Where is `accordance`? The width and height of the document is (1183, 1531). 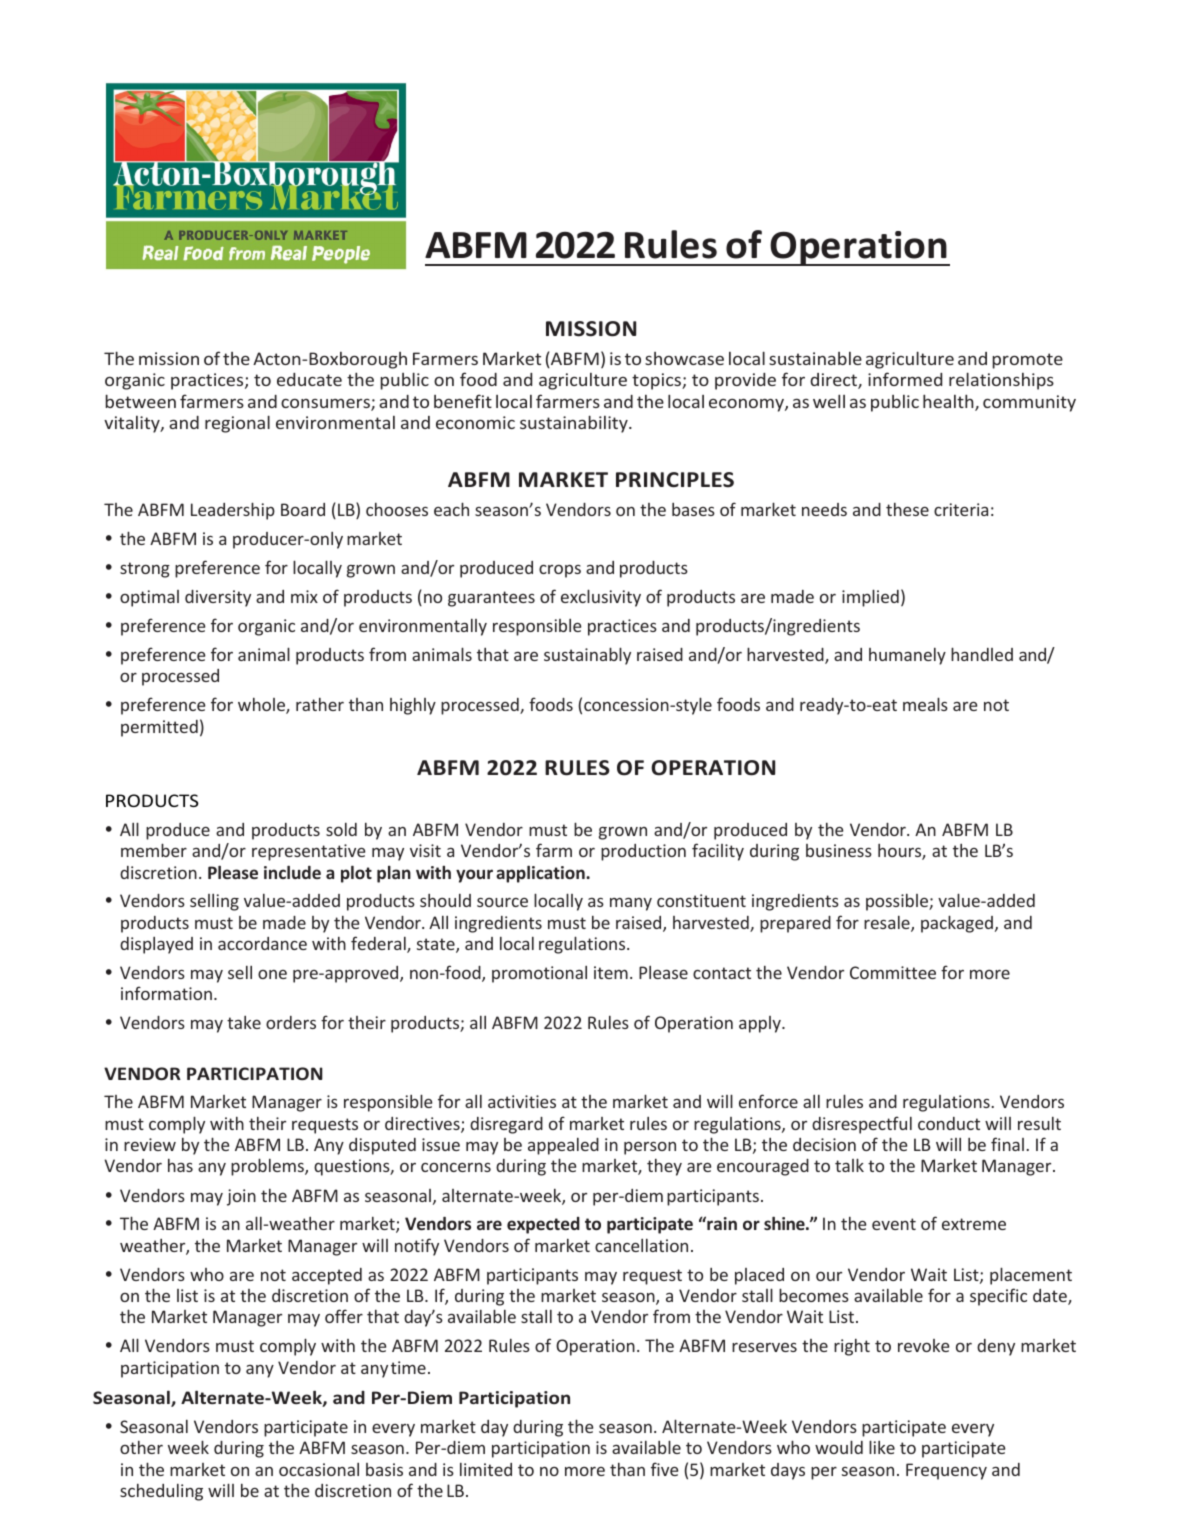 accordance is located at coordinates (262, 943).
